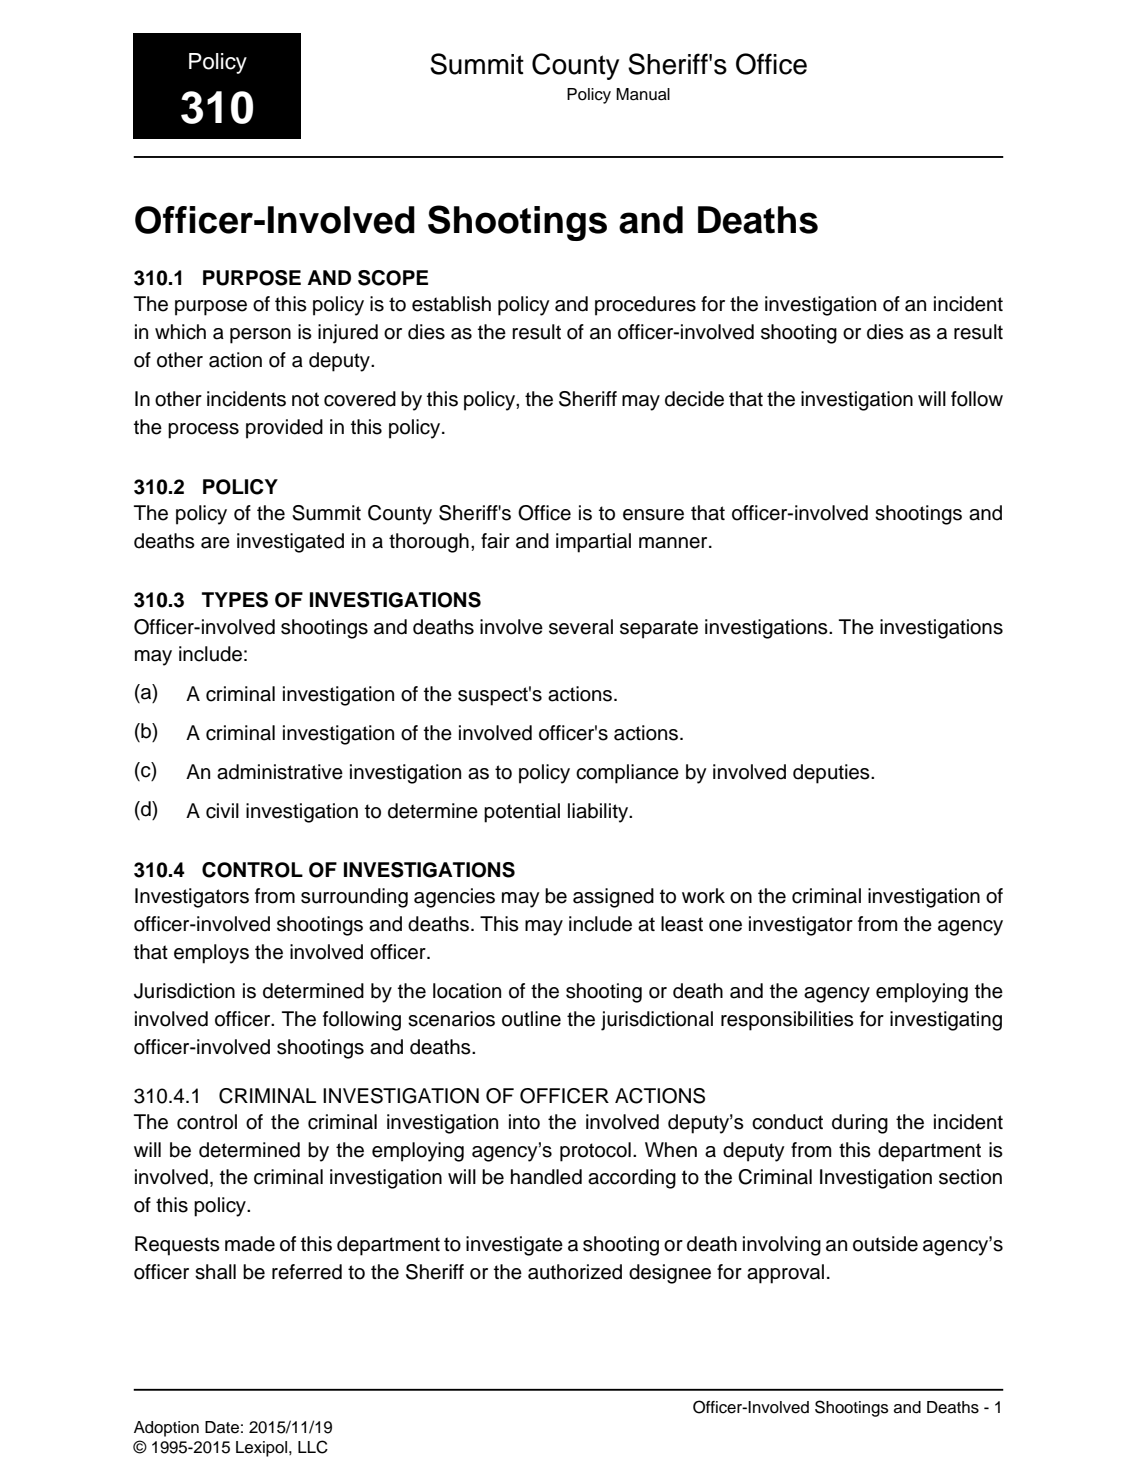 The image size is (1137, 1472). What do you see at coordinates (593, 543) in the screenshot?
I see `impartial` at bounding box center [593, 543].
